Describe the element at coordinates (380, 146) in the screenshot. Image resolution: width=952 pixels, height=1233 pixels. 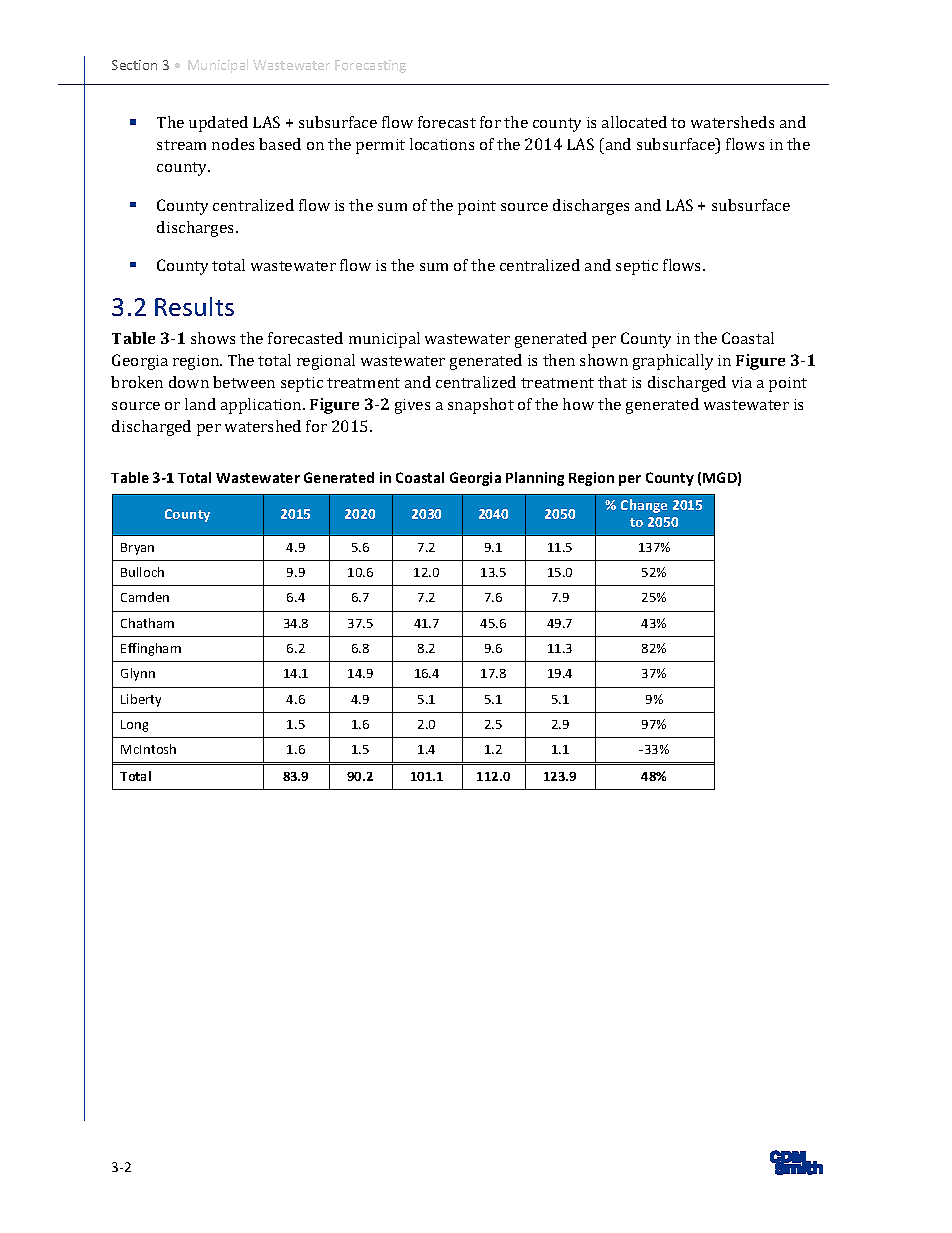
I see `permit` at that location.
